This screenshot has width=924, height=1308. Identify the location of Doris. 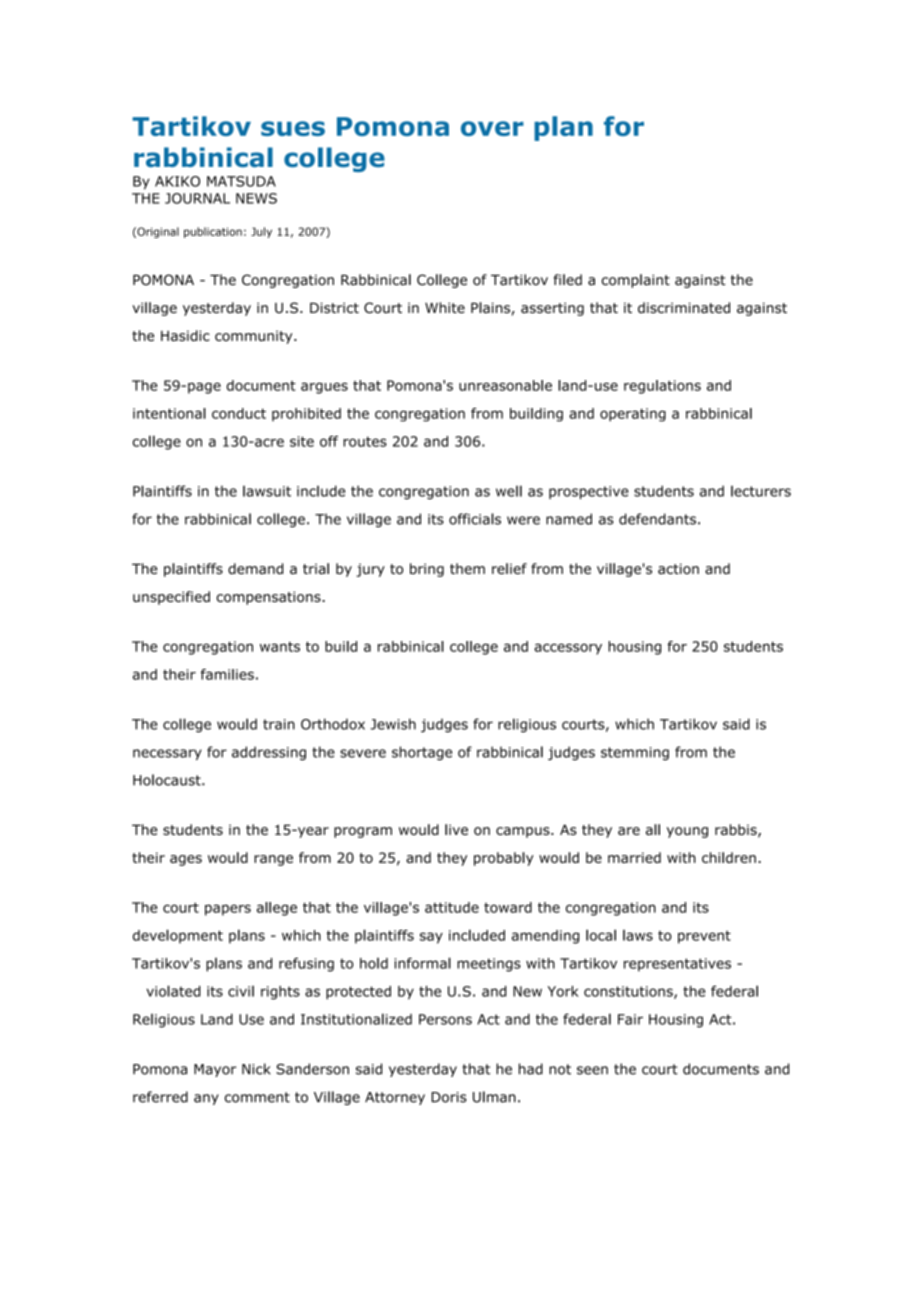
(448, 1097).
